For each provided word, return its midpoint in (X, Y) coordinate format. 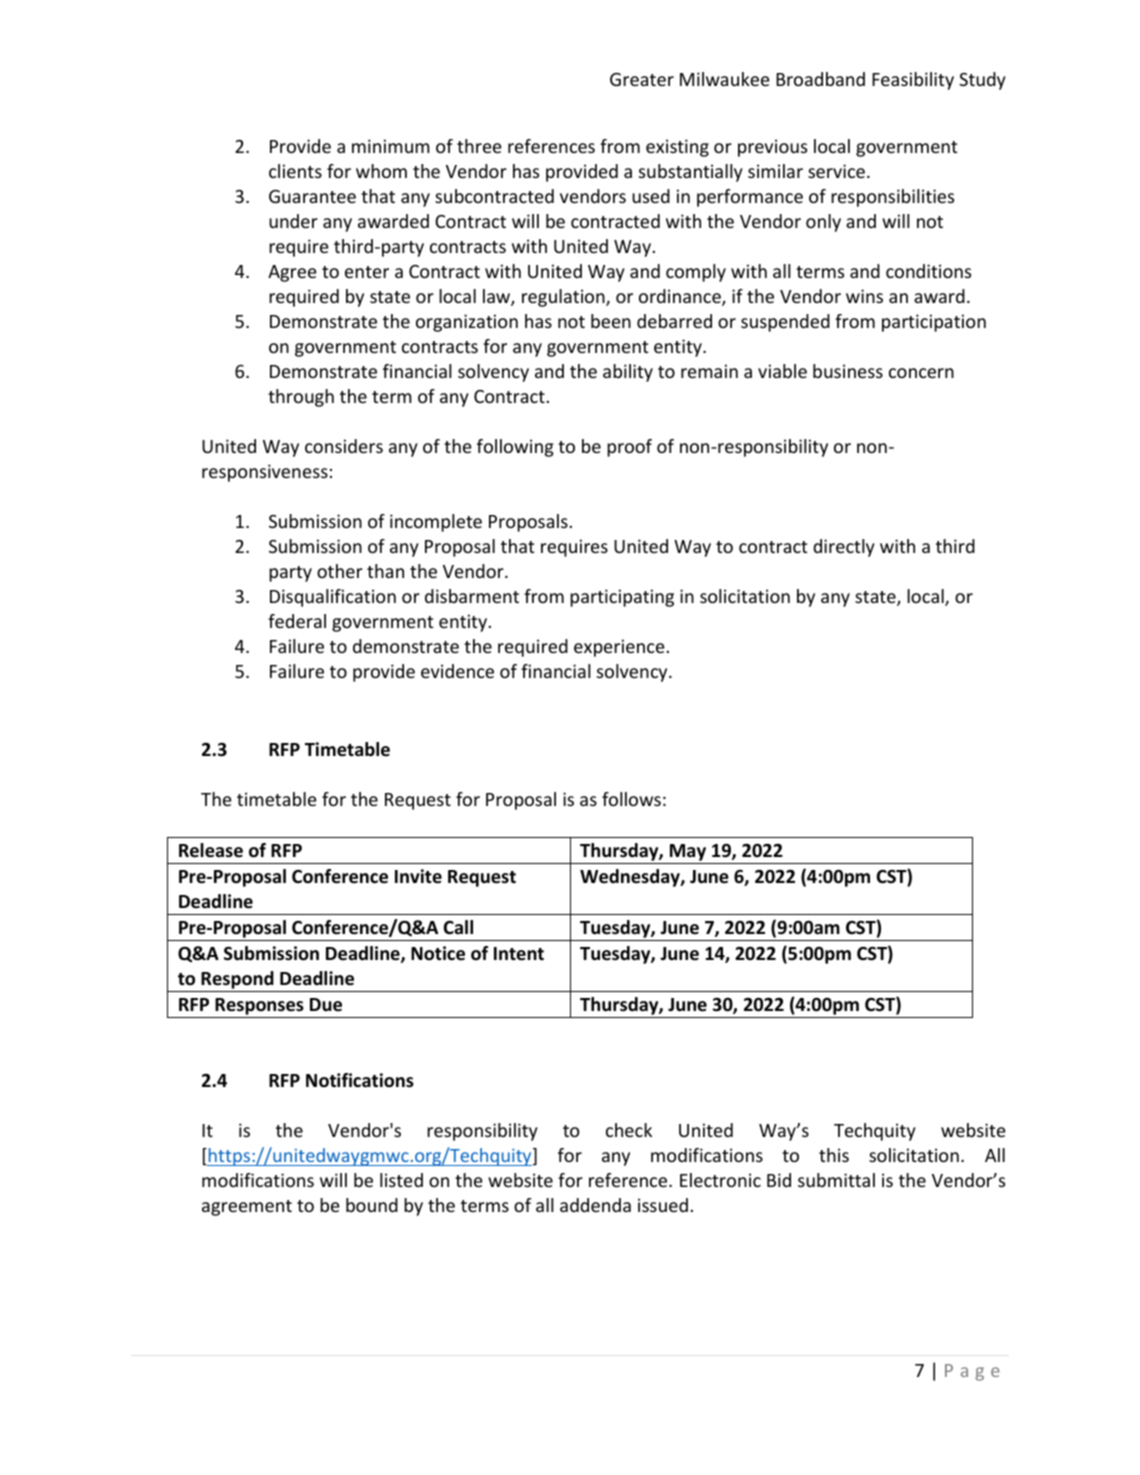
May (688, 854)
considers (344, 446)
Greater (642, 79)
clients (295, 171)
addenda (595, 1205)
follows (631, 799)
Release (211, 850)
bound (372, 1205)
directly (844, 548)
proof (629, 448)
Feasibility (913, 81)
